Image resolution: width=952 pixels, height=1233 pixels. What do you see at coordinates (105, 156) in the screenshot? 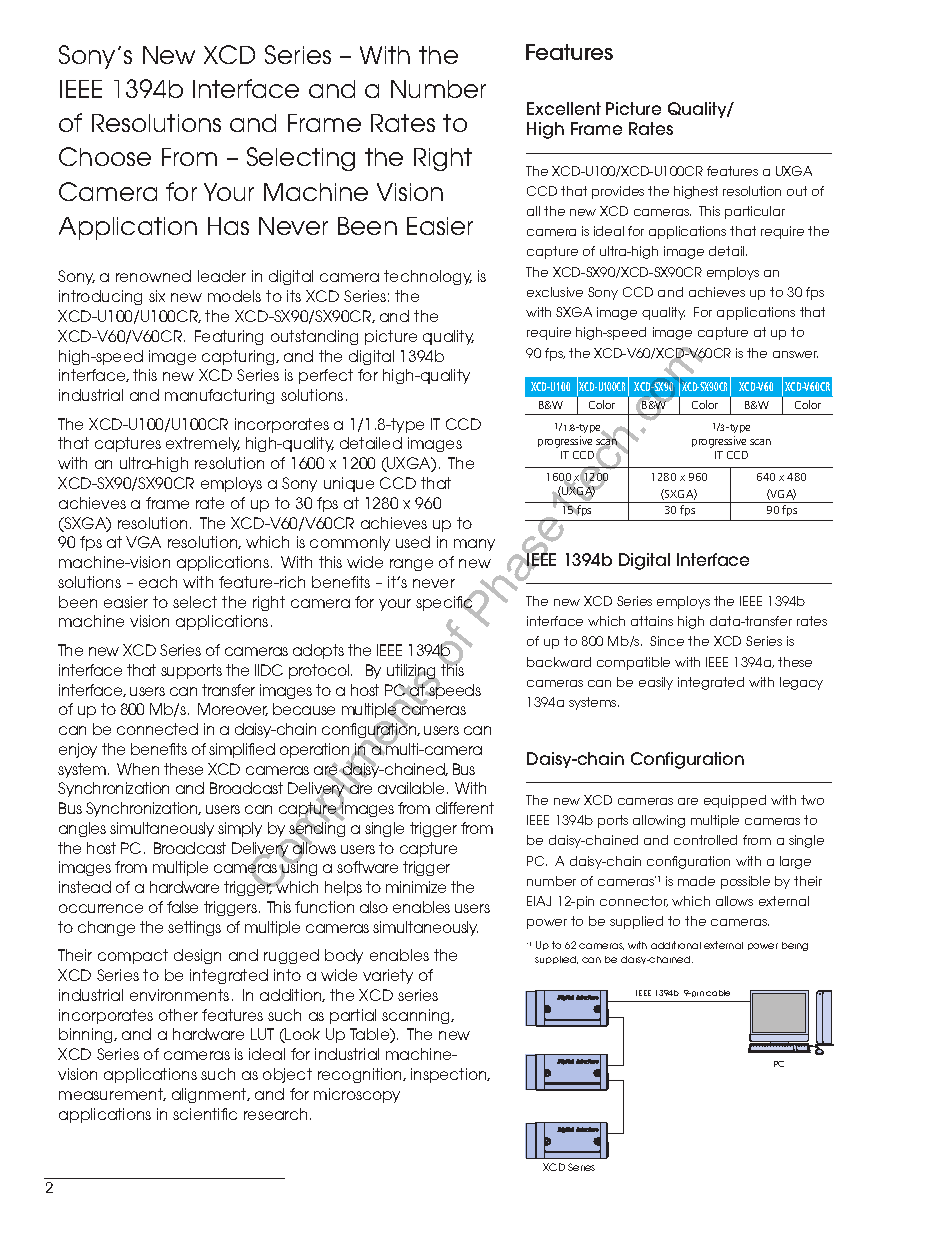
I see `Choose` at bounding box center [105, 156].
